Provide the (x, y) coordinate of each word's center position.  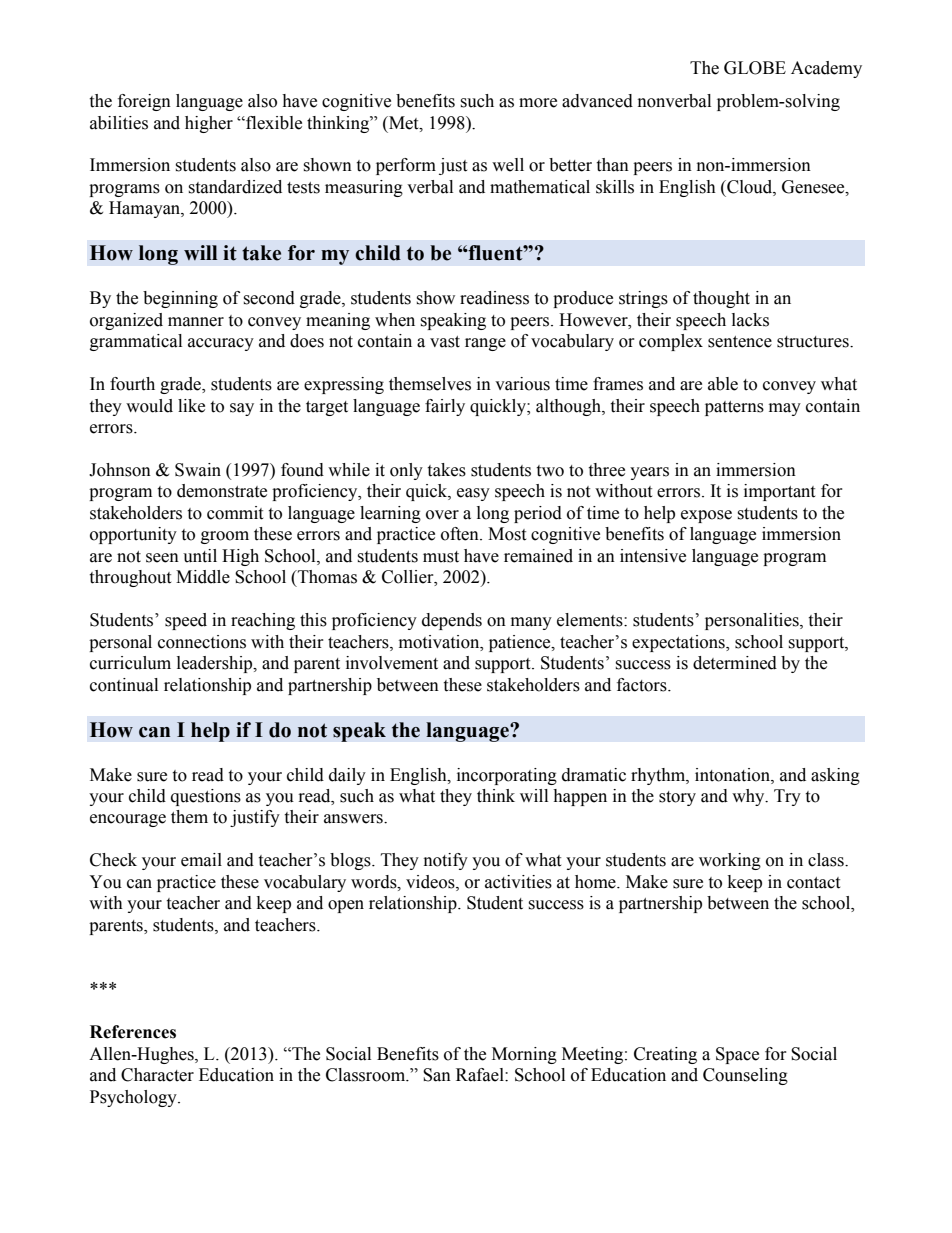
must (441, 557)
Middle (203, 577)
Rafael (481, 1075)
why (749, 797)
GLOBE (755, 68)
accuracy (221, 344)
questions (206, 797)
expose (706, 516)
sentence (740, 342)
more (538, 103)
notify (446, 861)
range (485, 344)
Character (157, 1075)
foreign (144, 102)
